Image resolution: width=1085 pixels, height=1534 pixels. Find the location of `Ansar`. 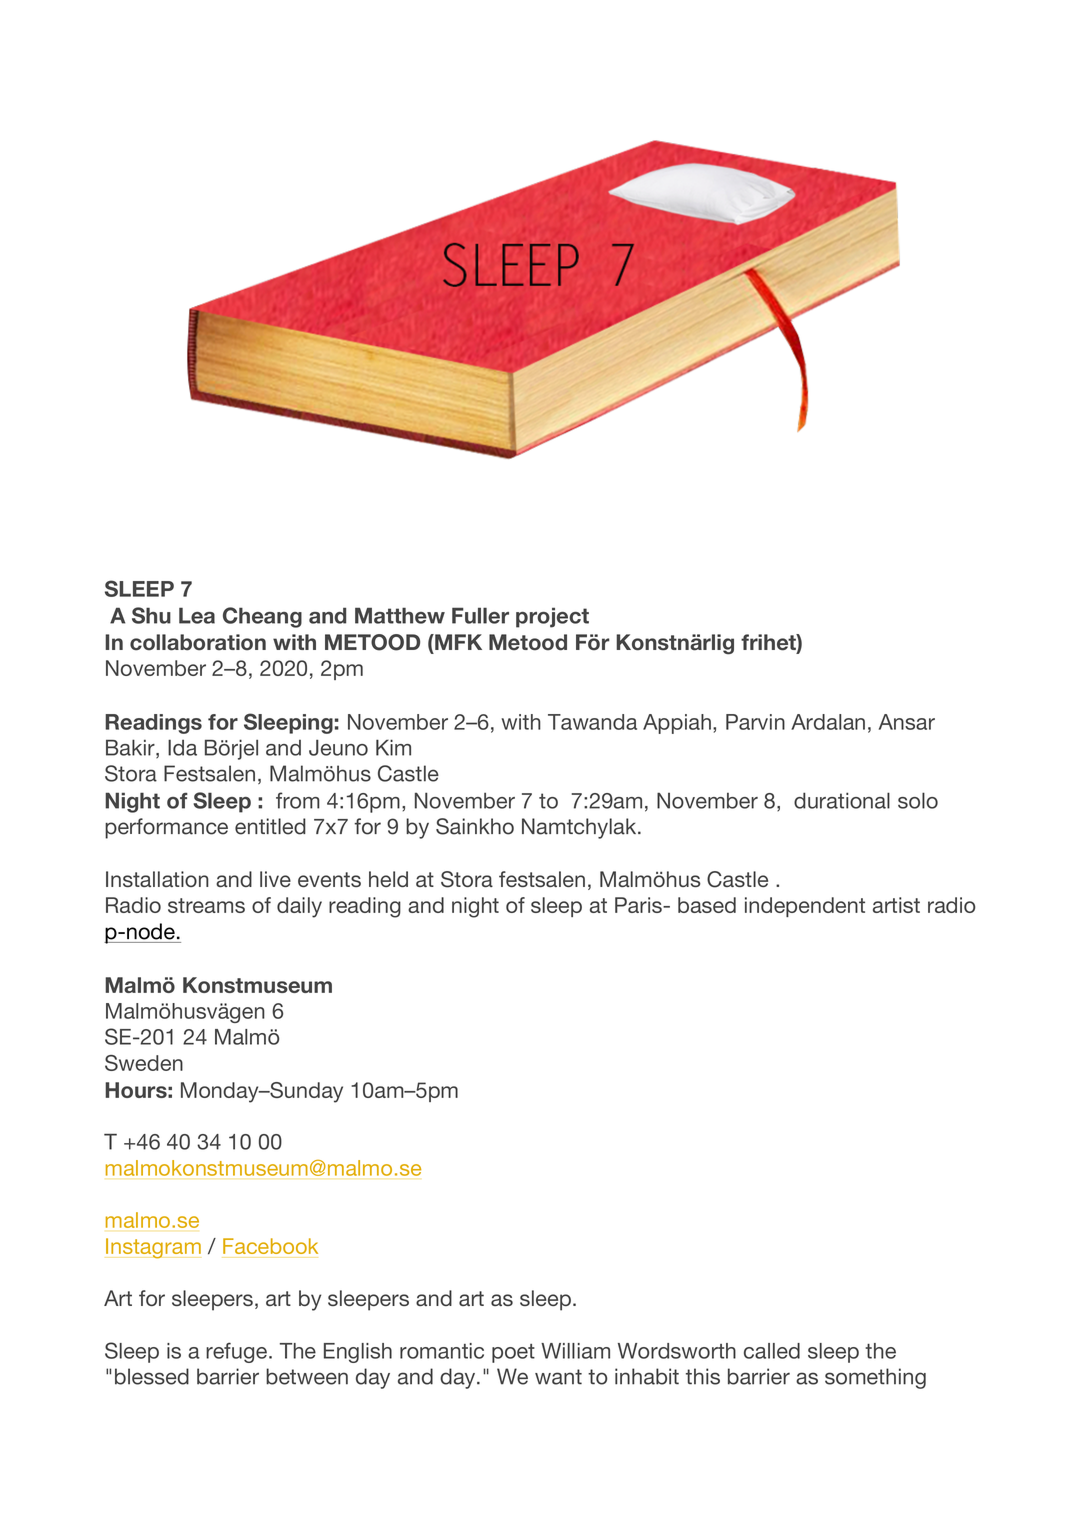

Ansar is located at coordinates (907, 722).
